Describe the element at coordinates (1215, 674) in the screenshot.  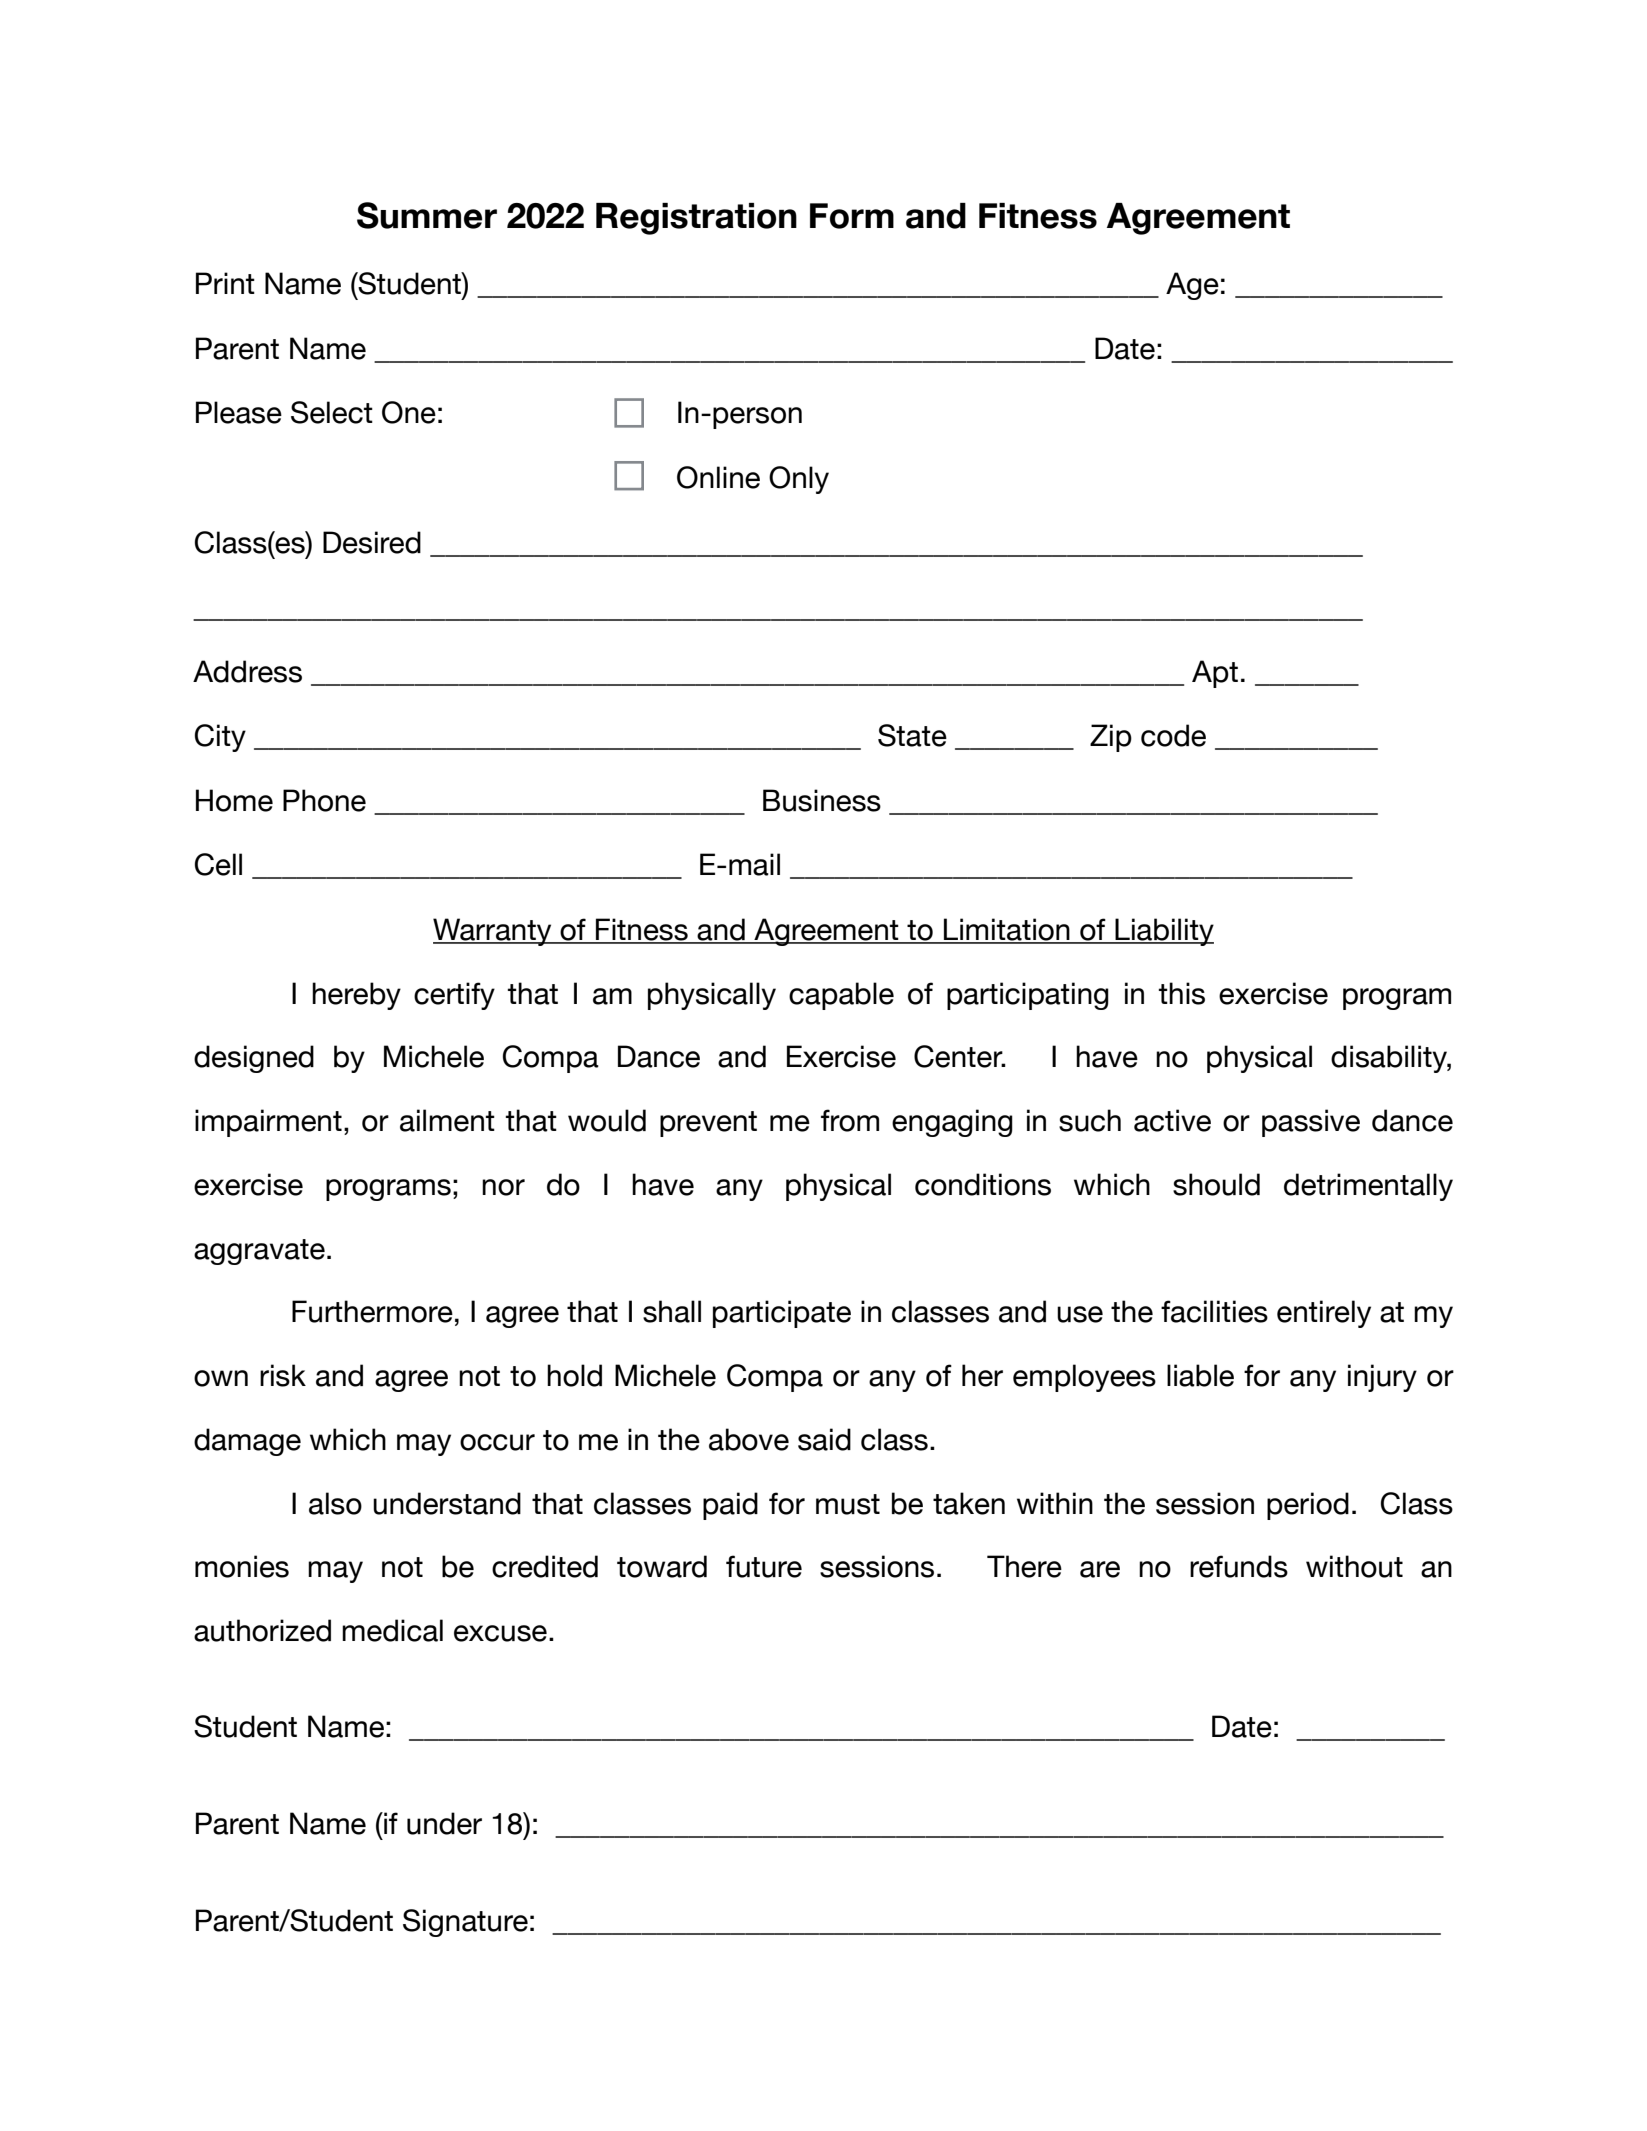
I see `Apt` at that location.
